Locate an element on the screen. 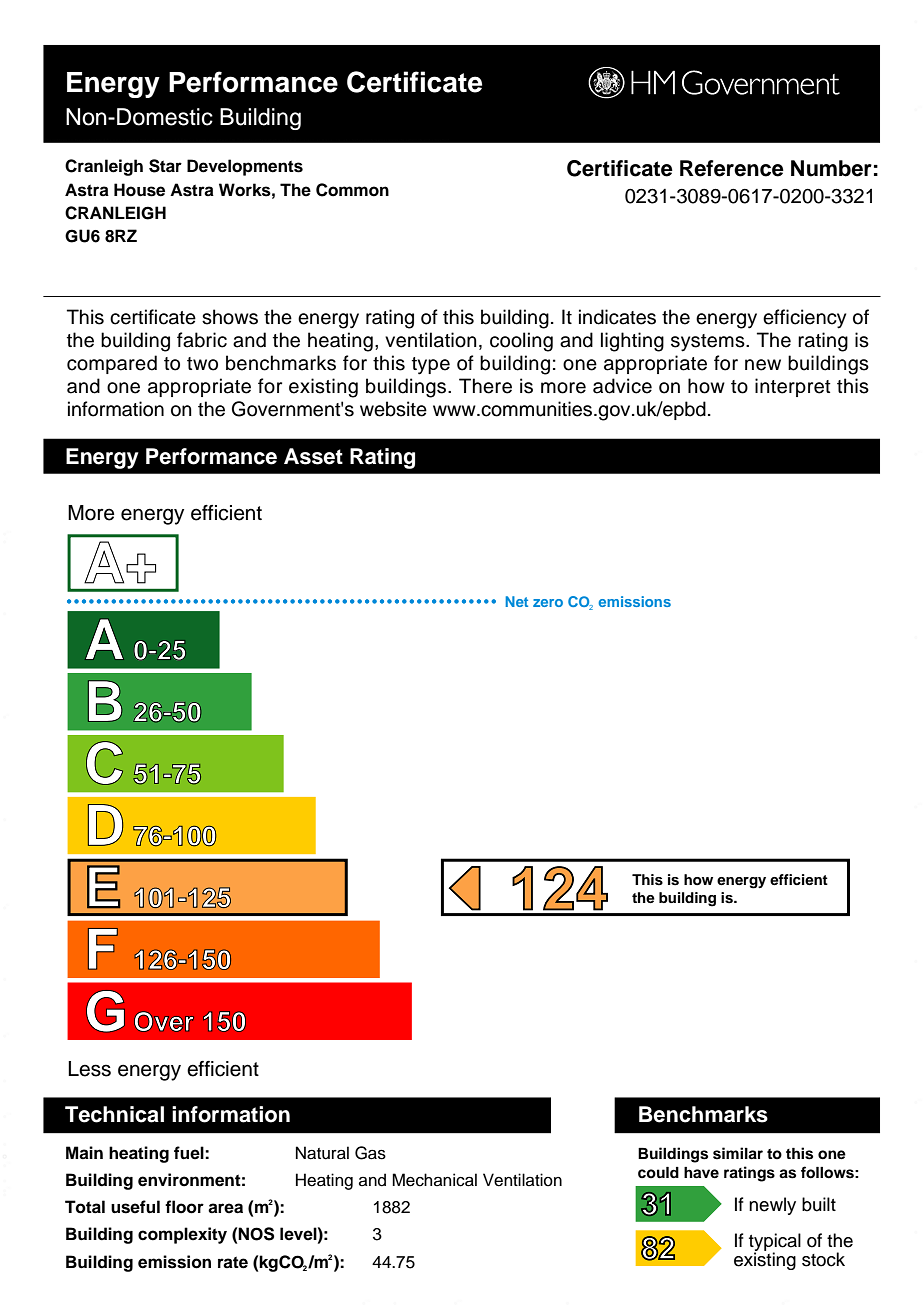 The image size is (924, 1308). zero is located at coordinates (548, 603).
